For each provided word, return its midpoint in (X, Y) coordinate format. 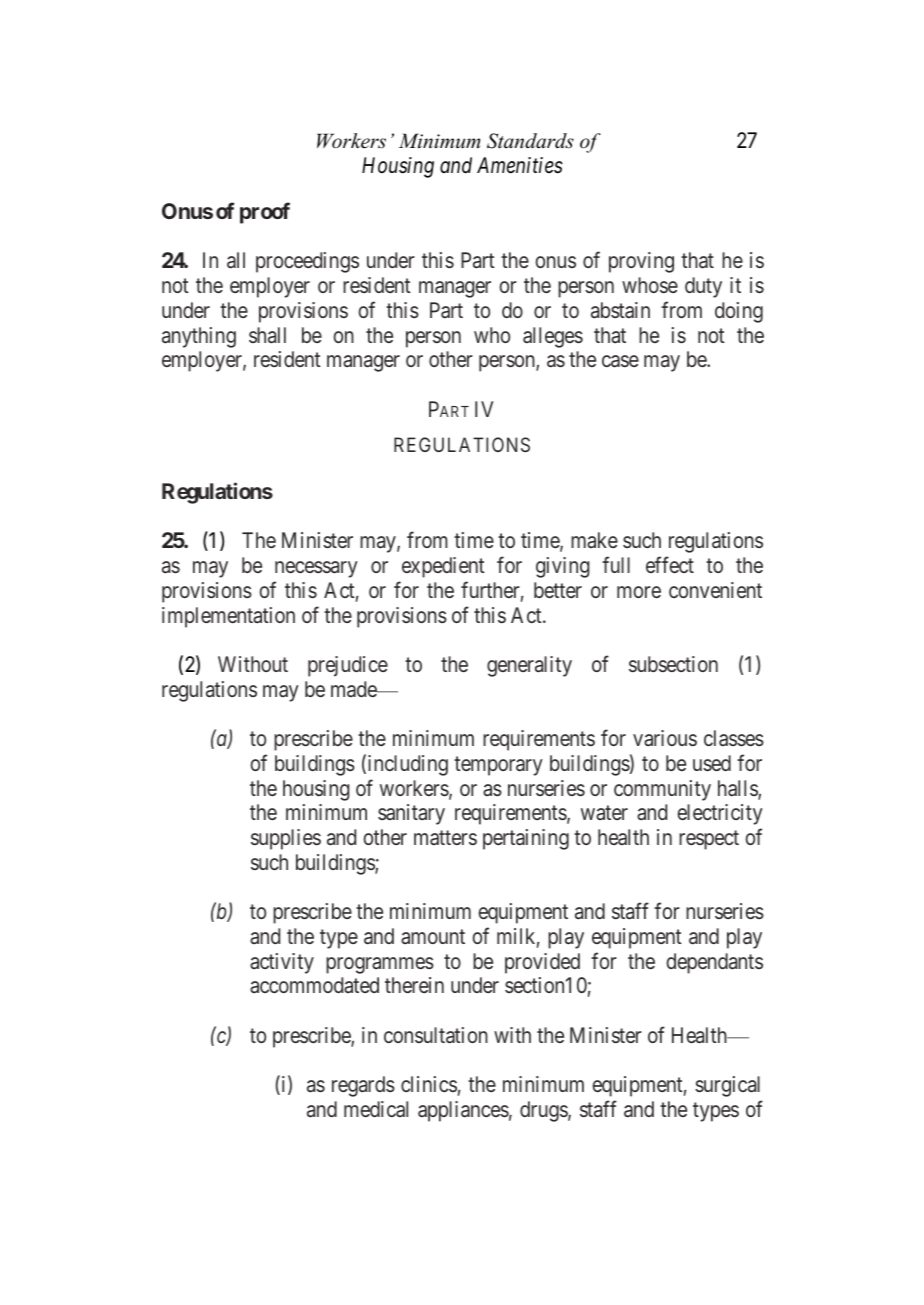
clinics (429, 1084)
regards (363, 1086)
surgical (727, 1086)
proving (641, 262)
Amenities (520, 165)
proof (265, 213)
